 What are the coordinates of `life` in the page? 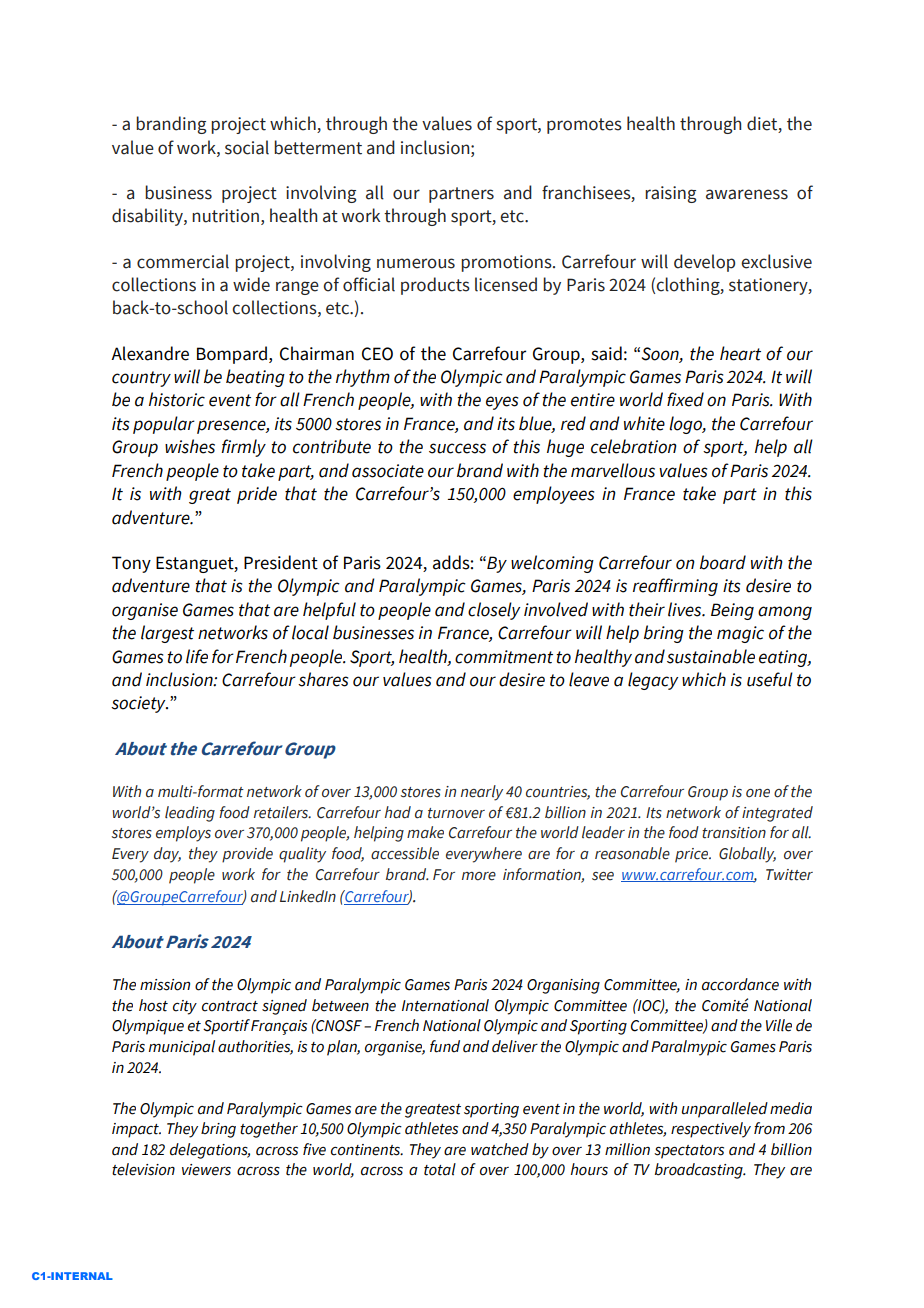 It's located at (197, 656).
